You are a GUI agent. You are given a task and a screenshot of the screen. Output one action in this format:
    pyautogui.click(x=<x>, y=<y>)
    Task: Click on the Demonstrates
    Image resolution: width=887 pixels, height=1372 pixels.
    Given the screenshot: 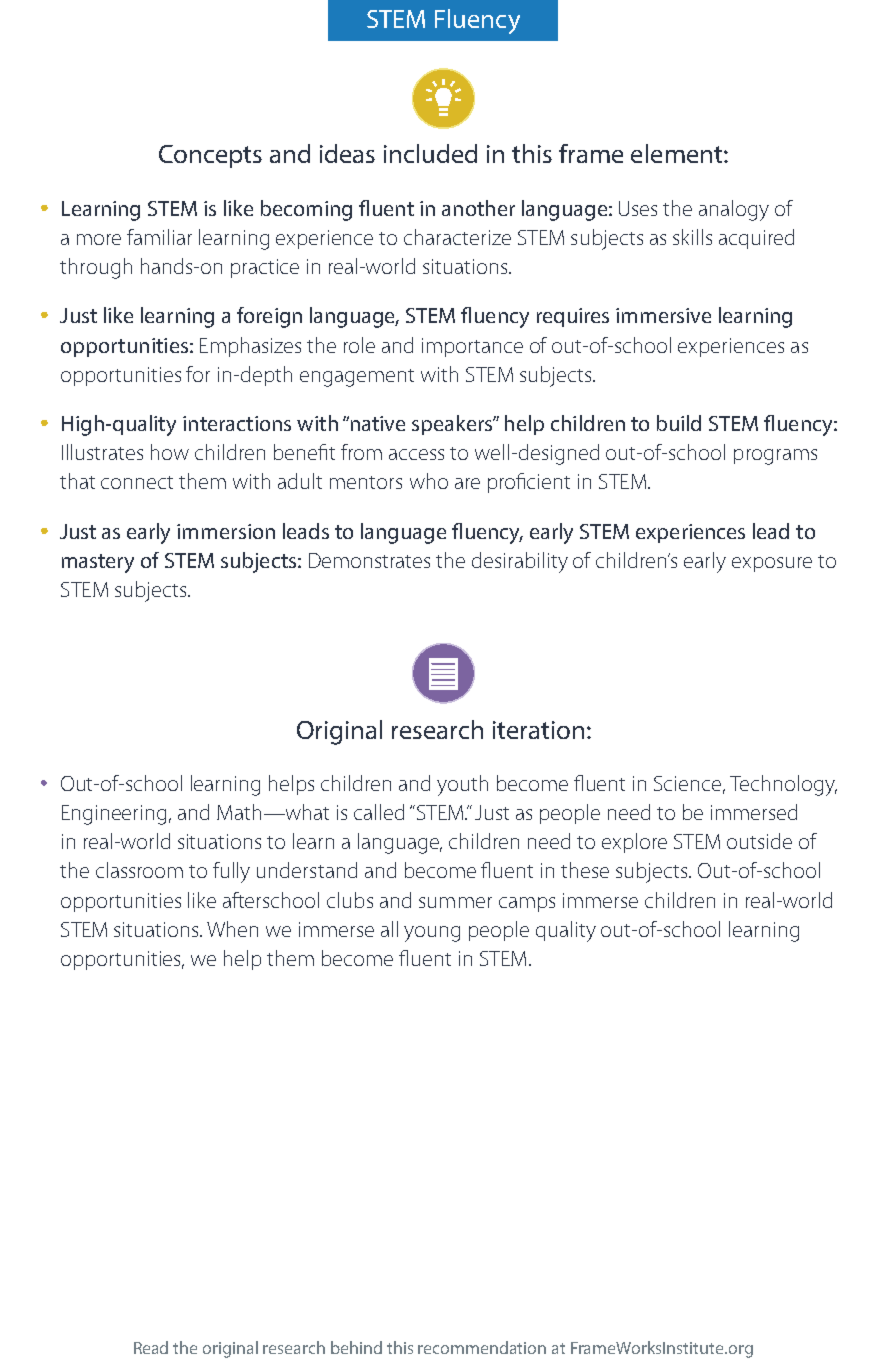 What is the action you would take?
    pyautogui.click(x=369, y=560)
